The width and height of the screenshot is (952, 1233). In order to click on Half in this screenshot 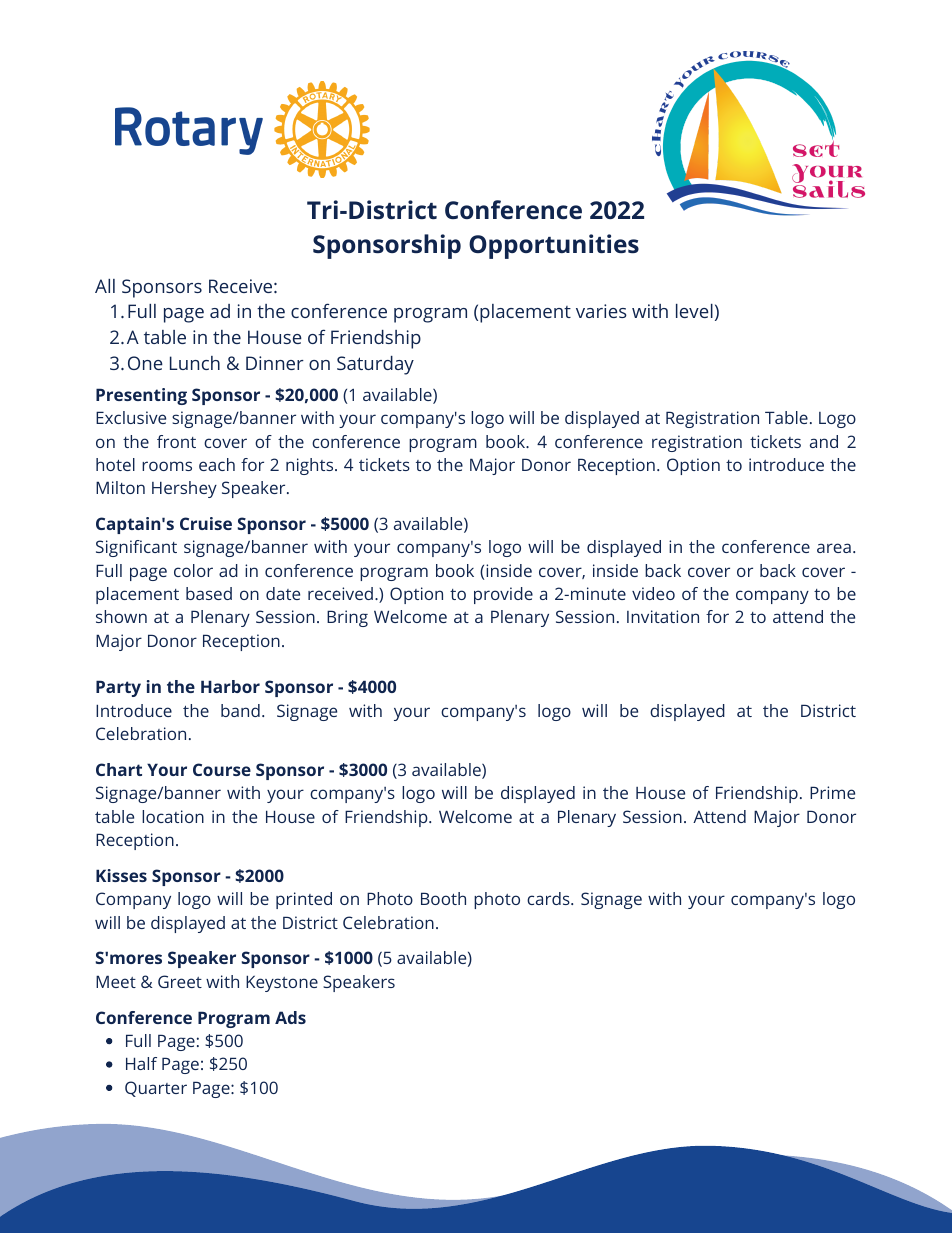, I will do `click(141, 1063)`.
